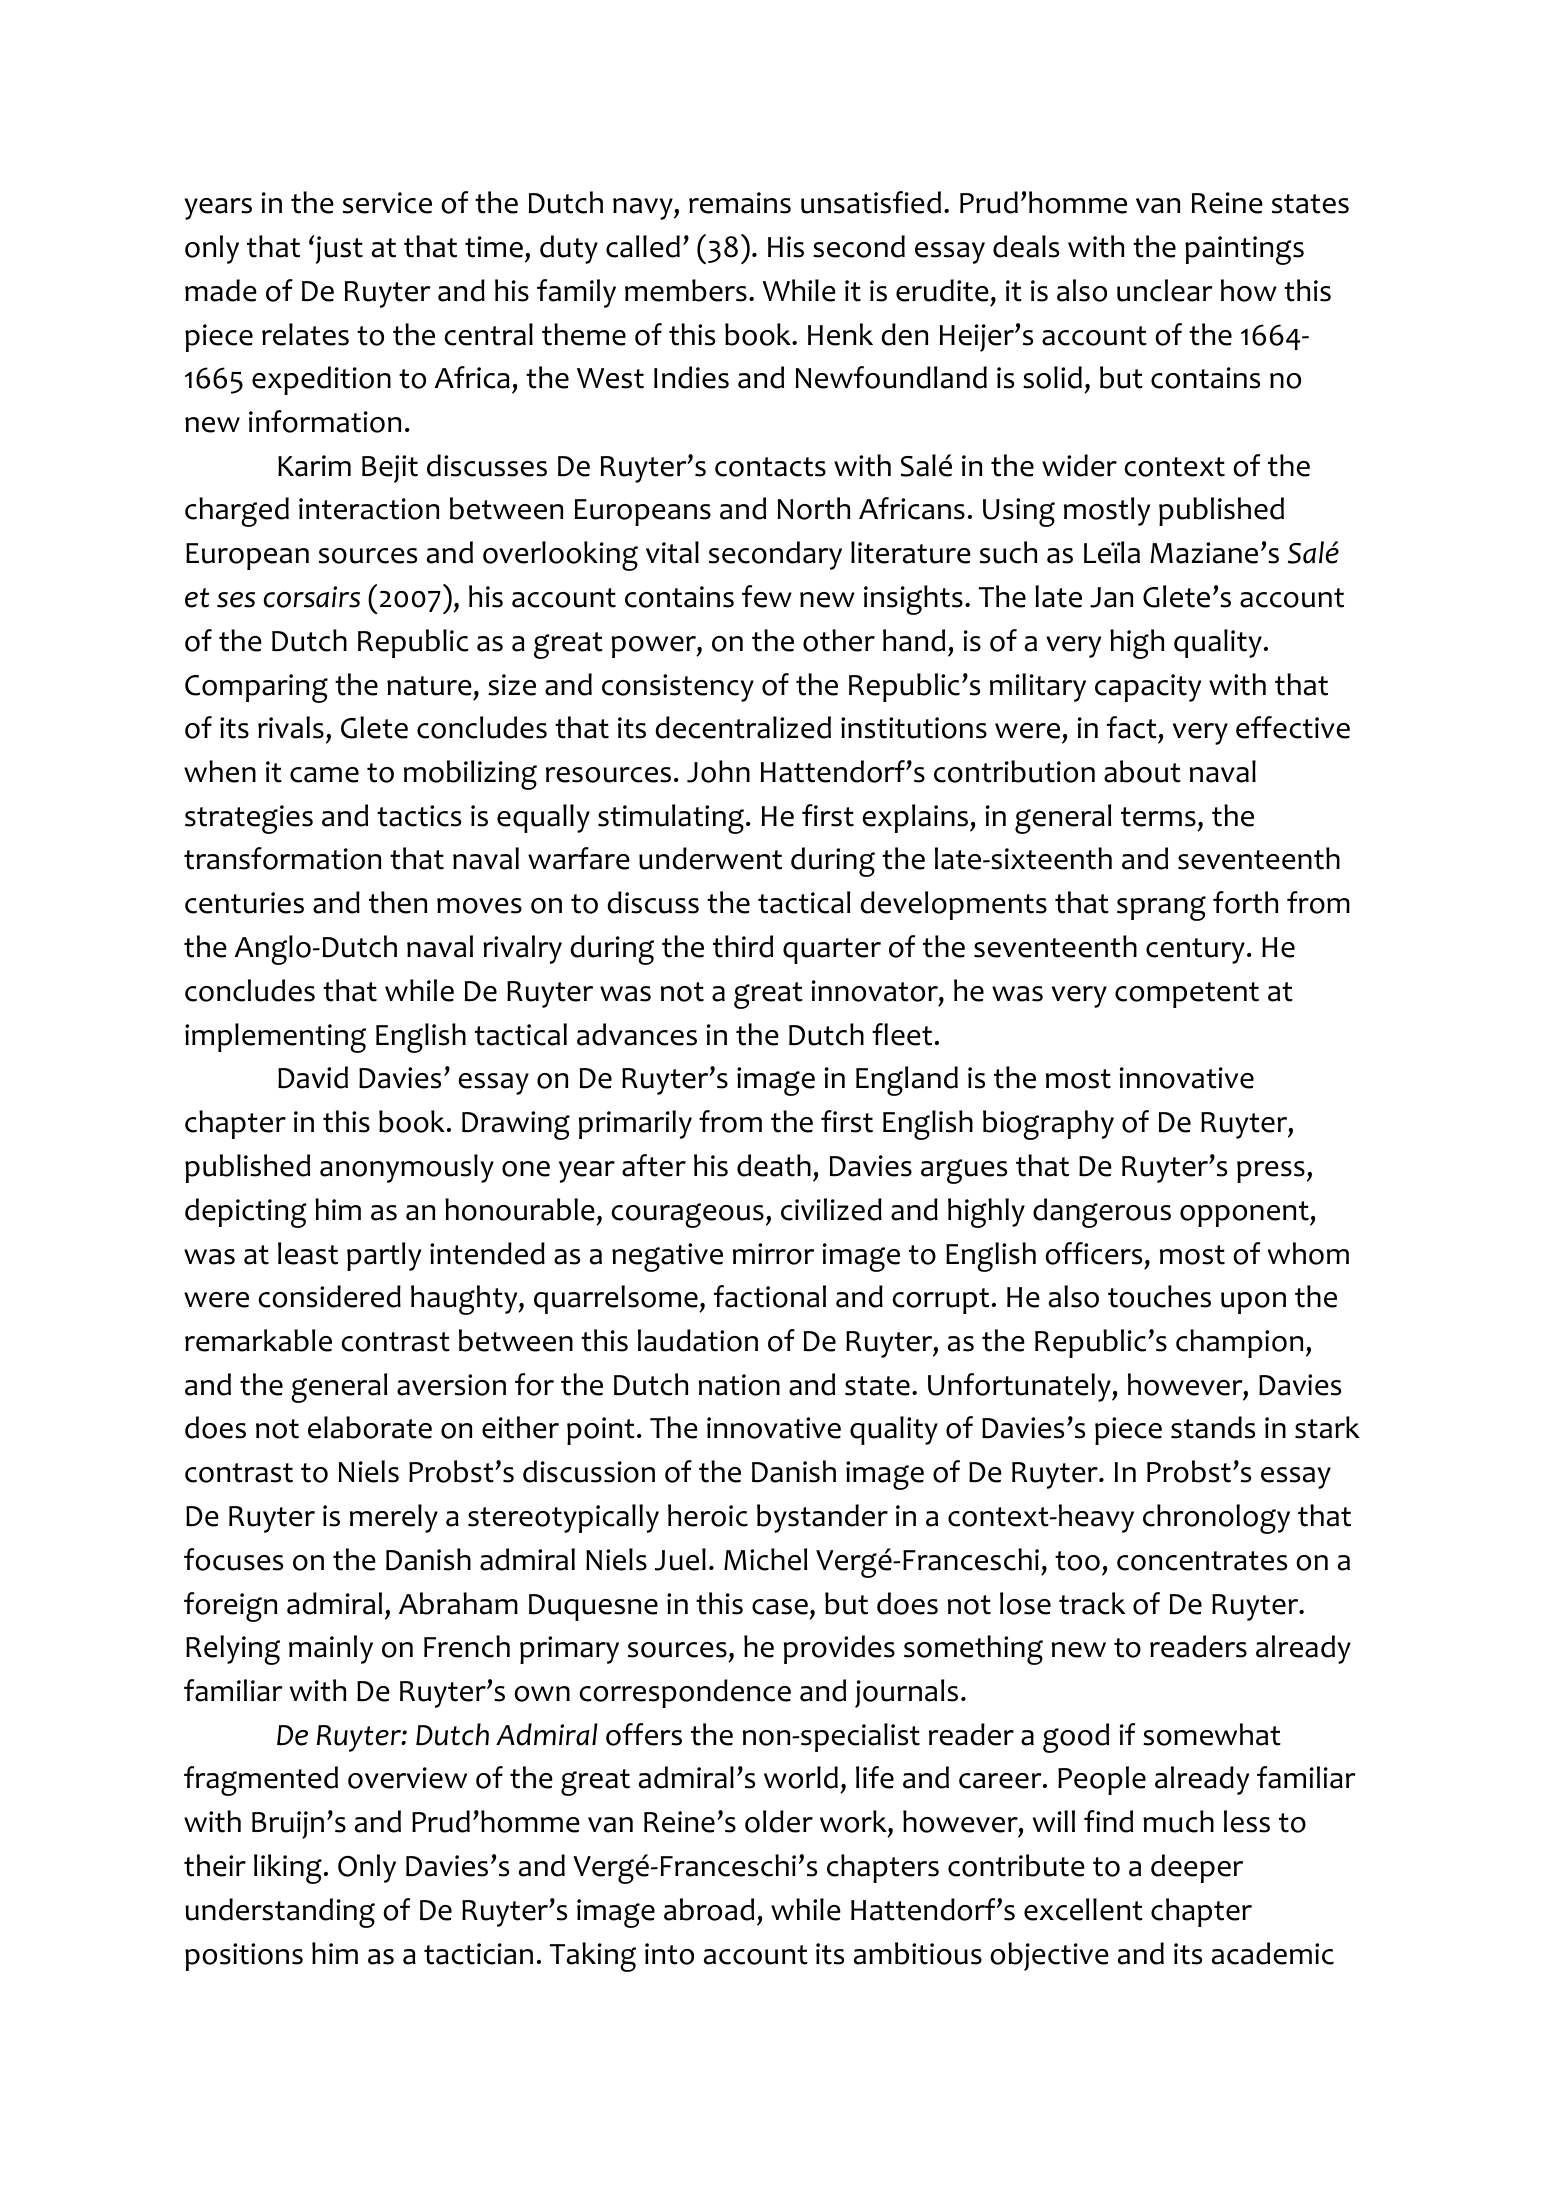  I want to click on competent, so click(1187, 995).
